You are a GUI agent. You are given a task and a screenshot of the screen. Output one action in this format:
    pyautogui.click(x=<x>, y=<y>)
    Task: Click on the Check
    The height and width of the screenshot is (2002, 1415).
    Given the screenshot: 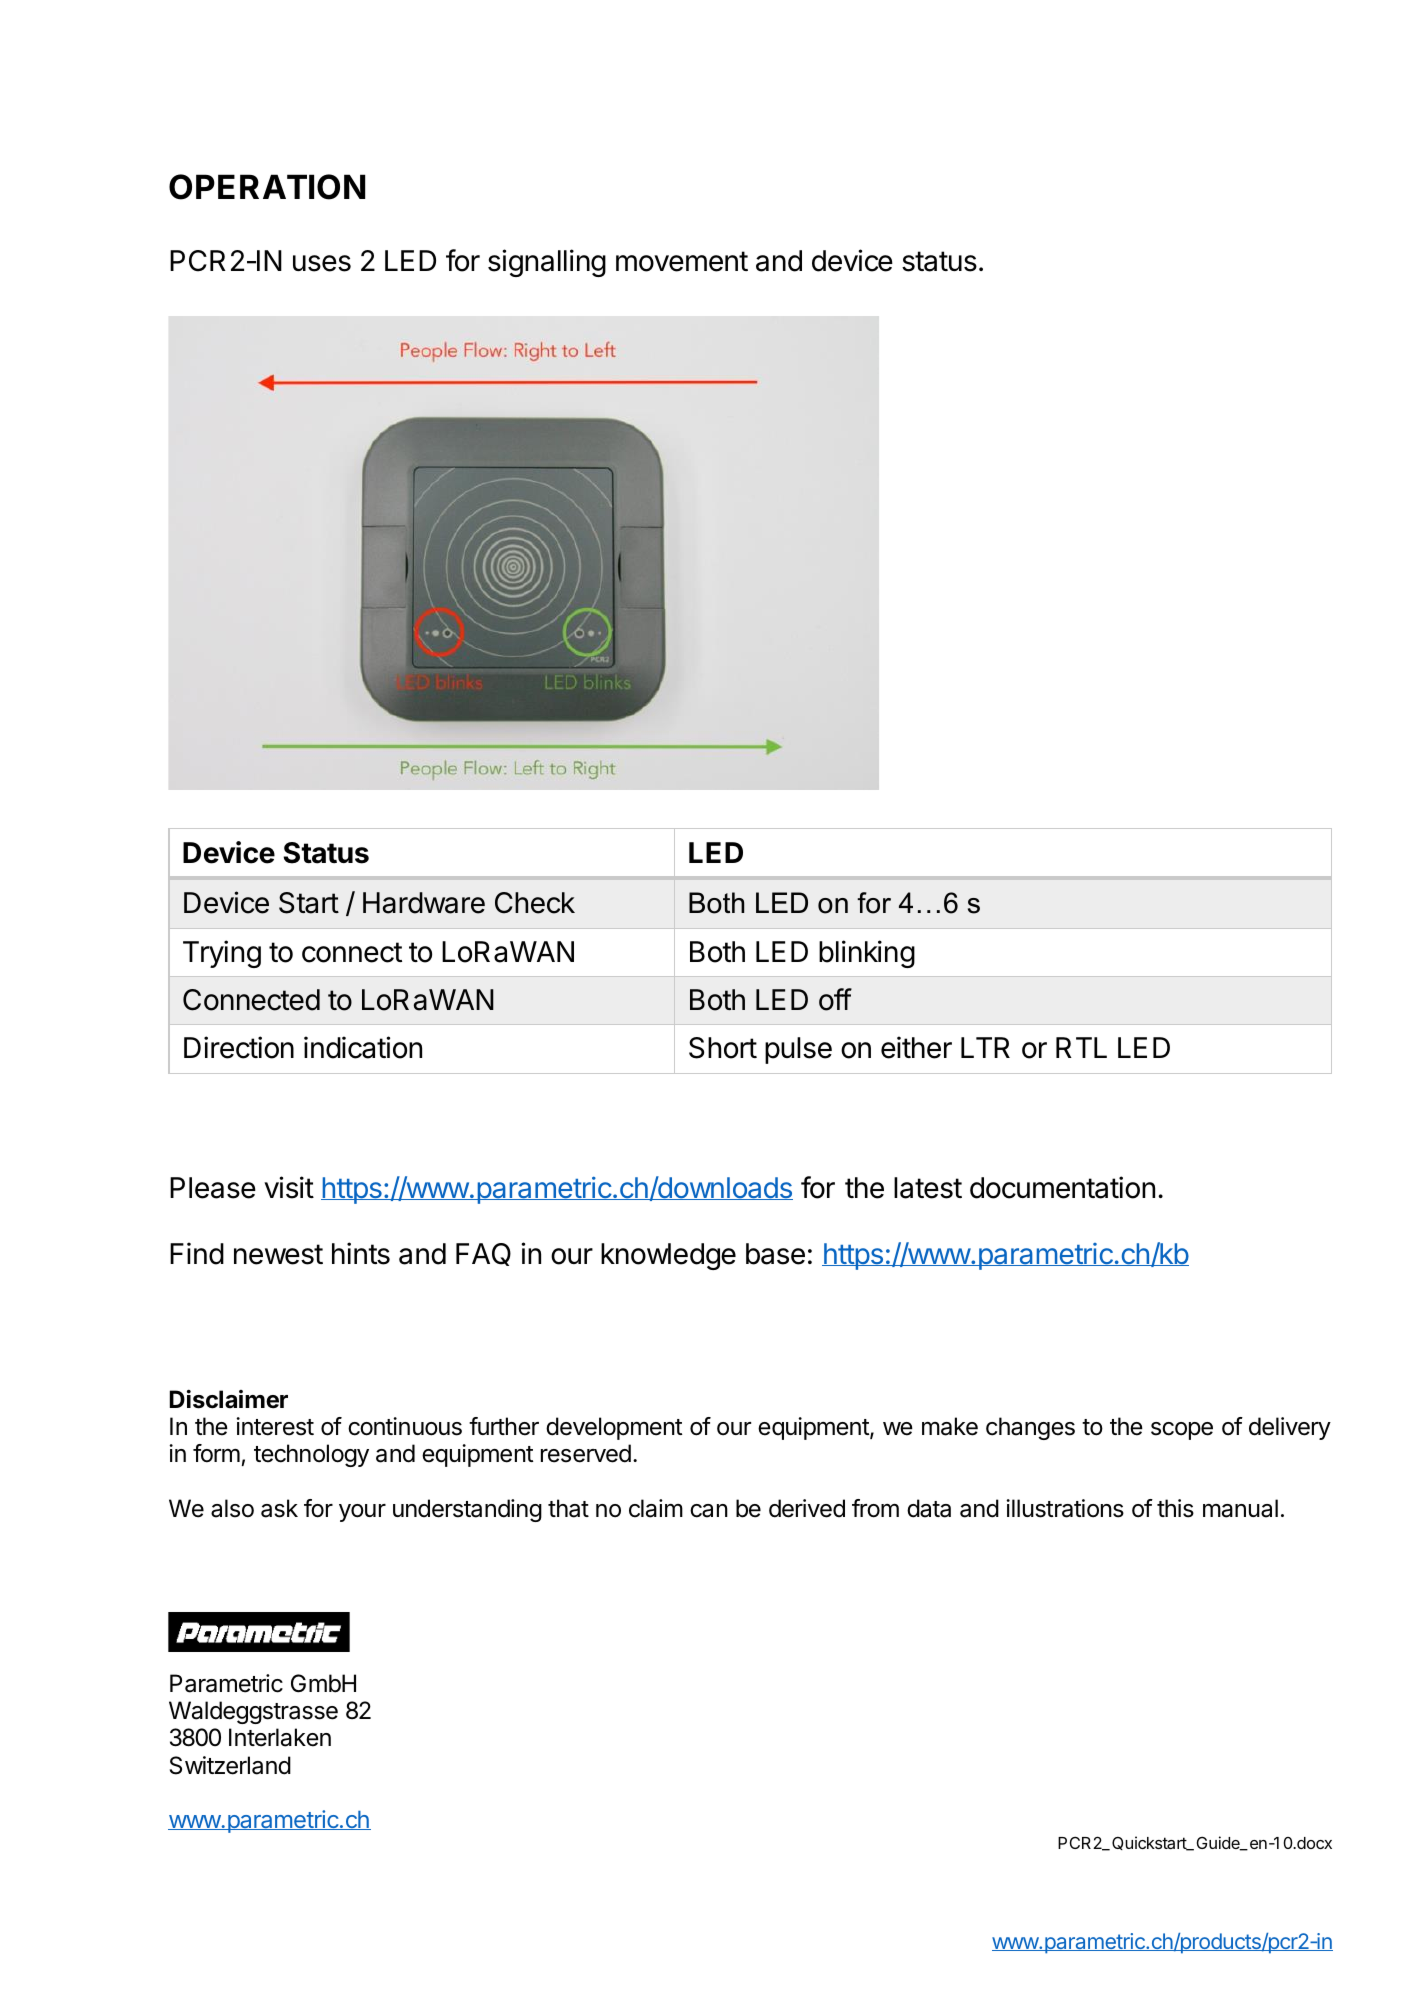 What is the action you would take?
    pyautogui.click(x=535, y=903)
